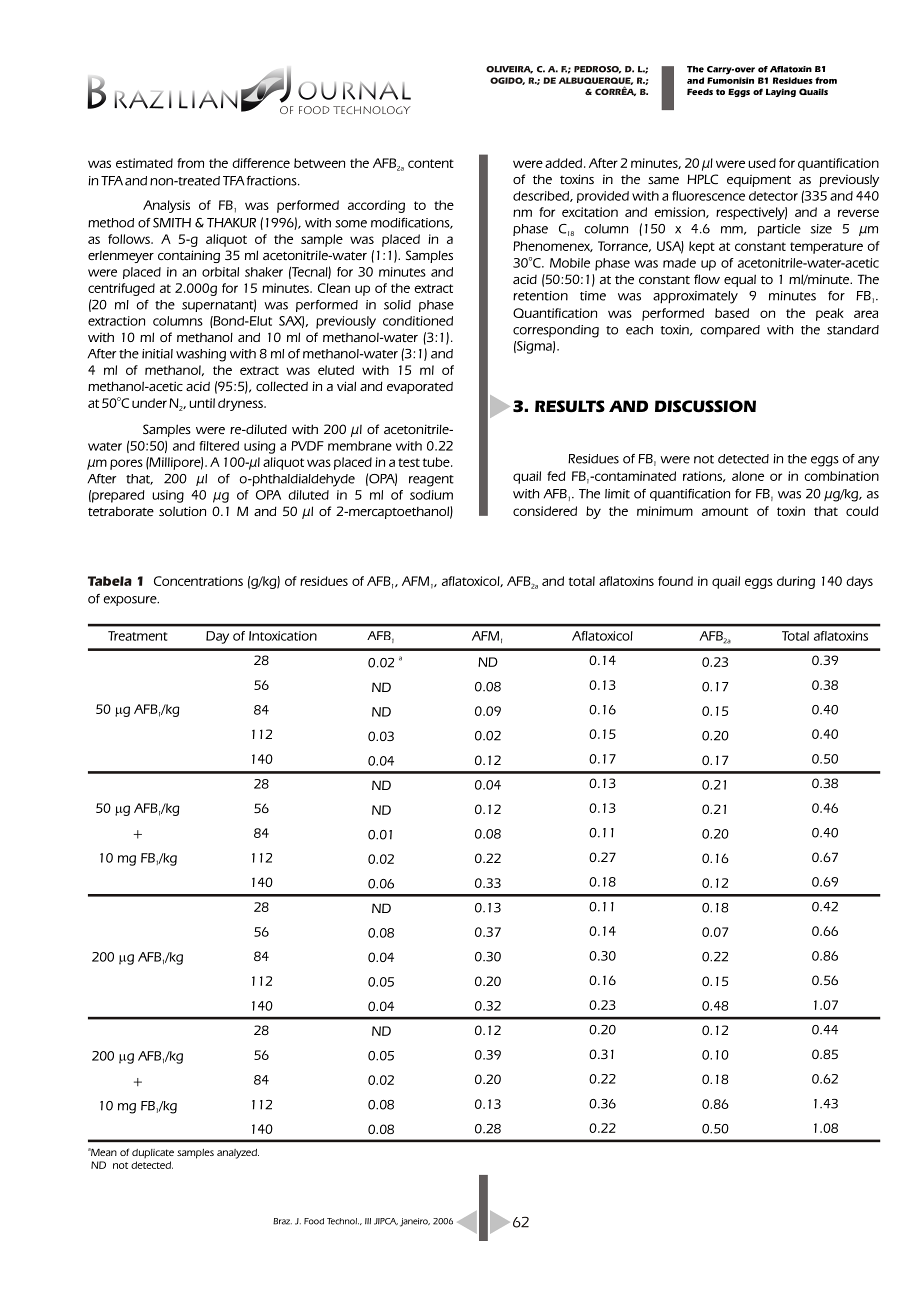 This screenshot has width=924, height=1307. What do you see at coordinates (437, 462) in the screenshot?
I see `tube` at bounding box center [437, 462].
